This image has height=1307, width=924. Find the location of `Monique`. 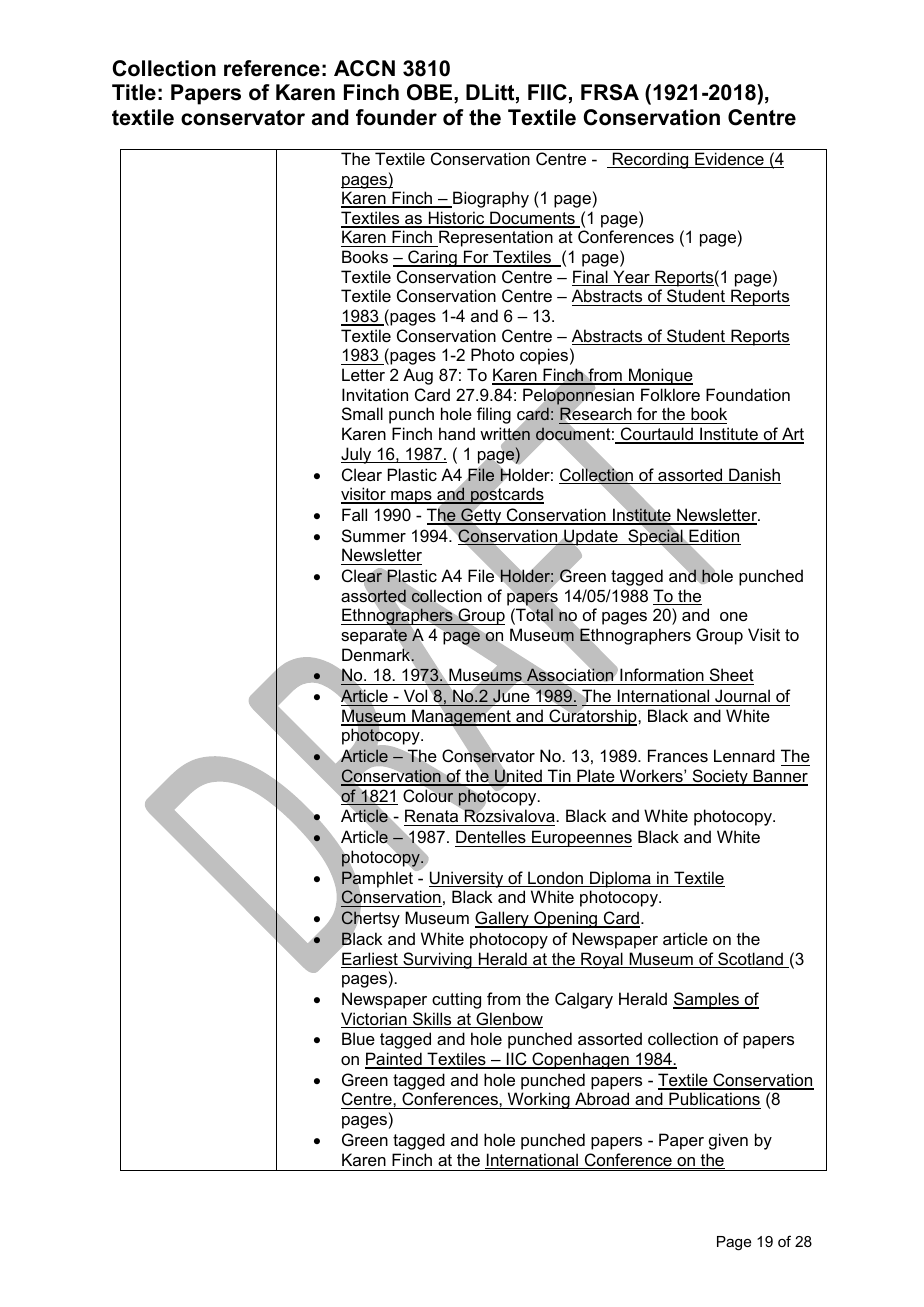

Monique is located at coordinates (660, 376).
